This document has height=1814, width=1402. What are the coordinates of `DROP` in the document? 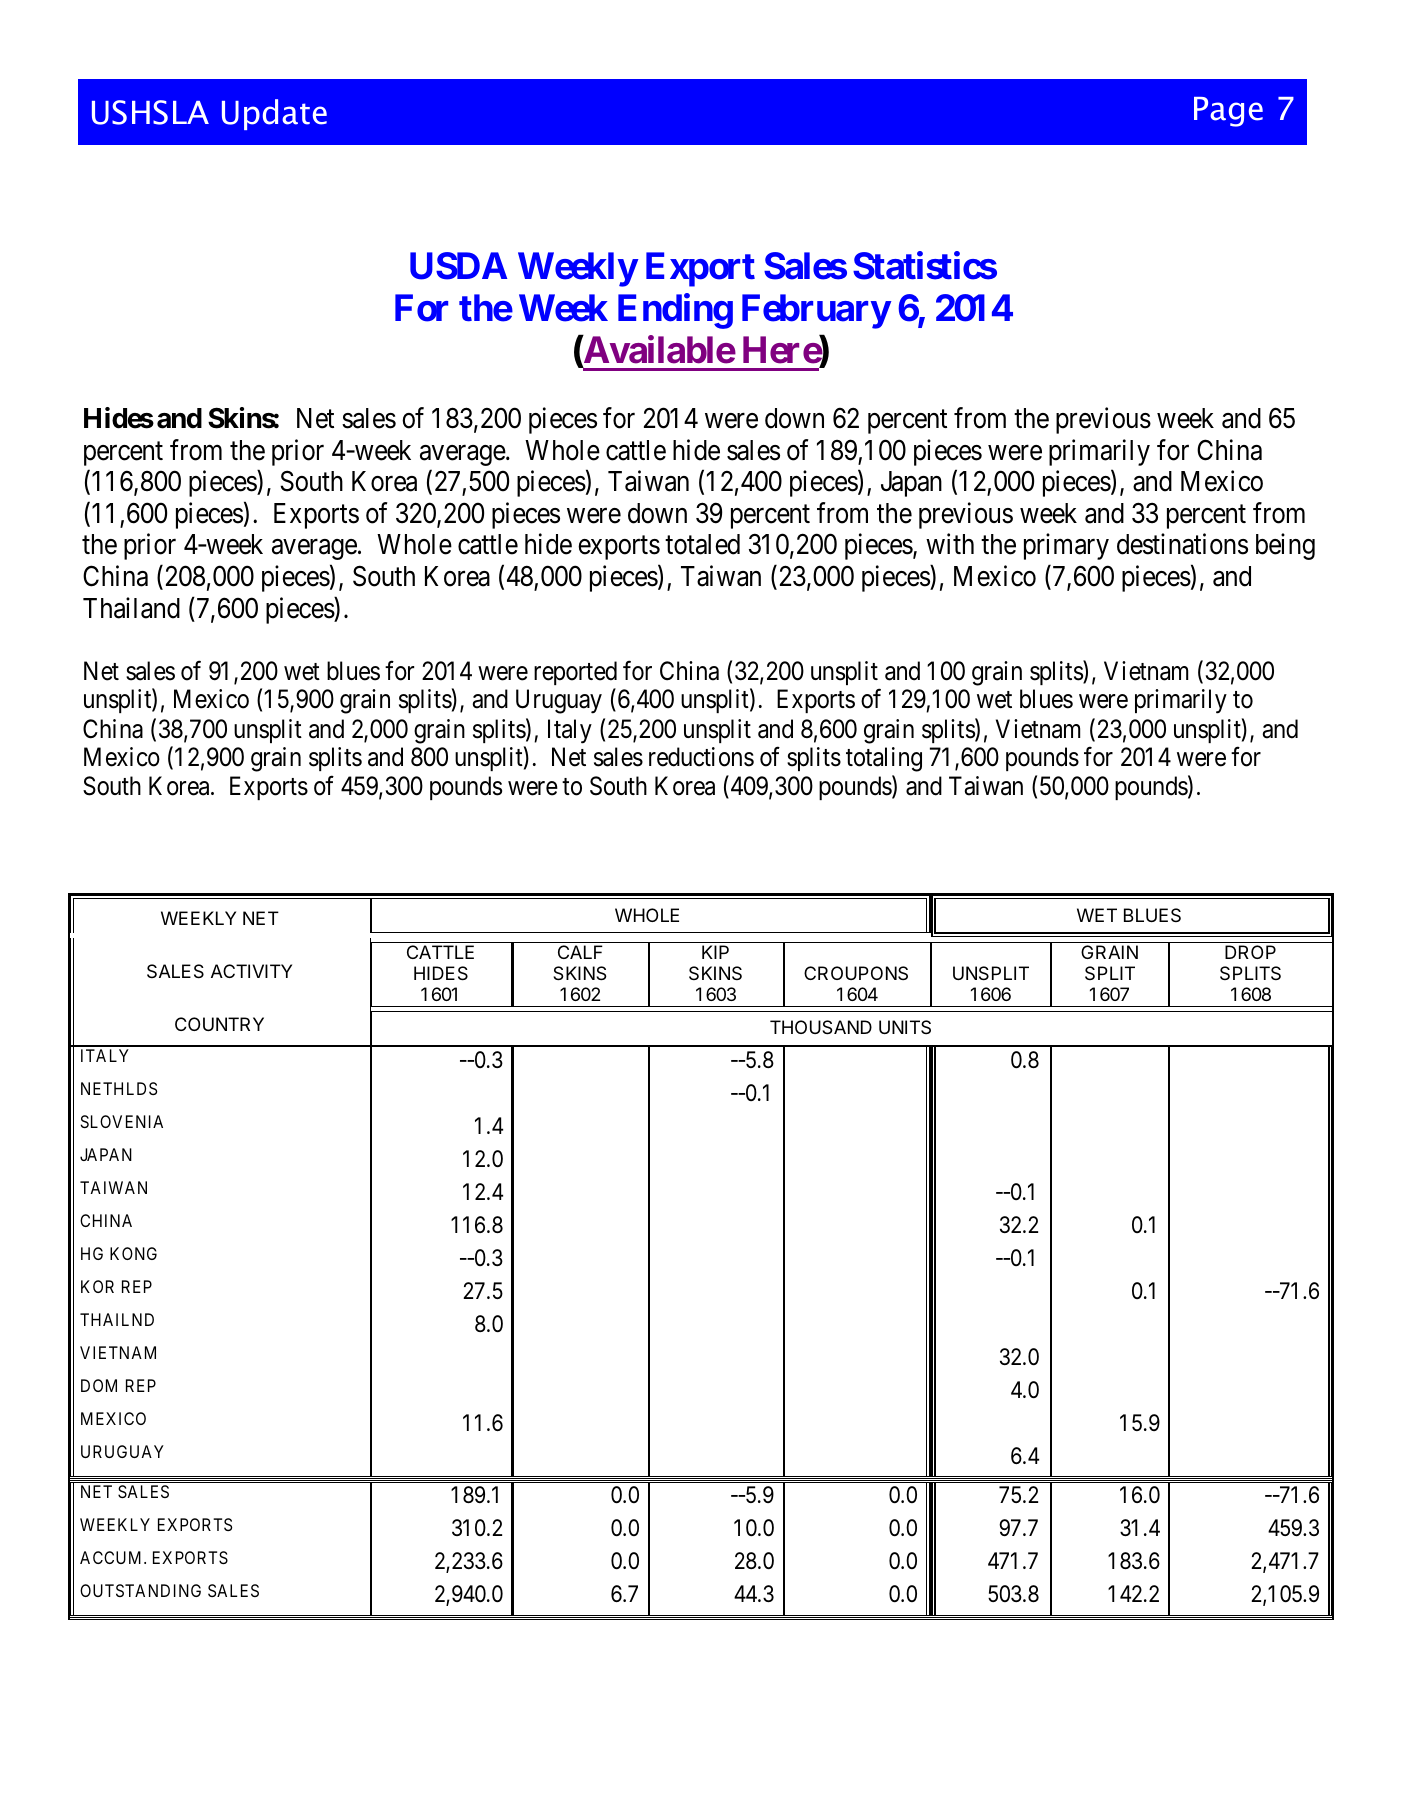 It's located at (1250, 952).
